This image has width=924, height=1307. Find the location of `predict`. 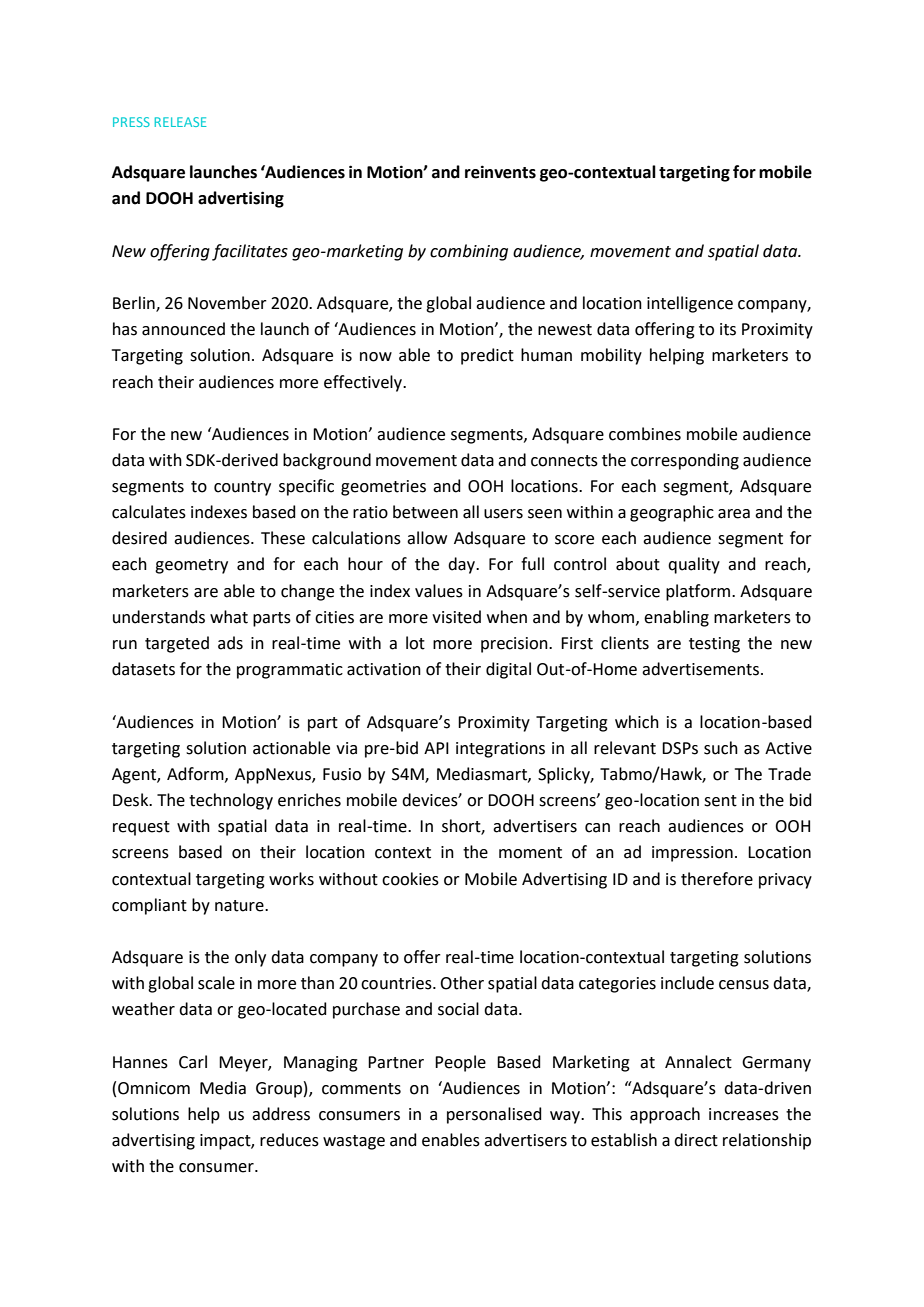

predict is located at coordinates (487, 356).
